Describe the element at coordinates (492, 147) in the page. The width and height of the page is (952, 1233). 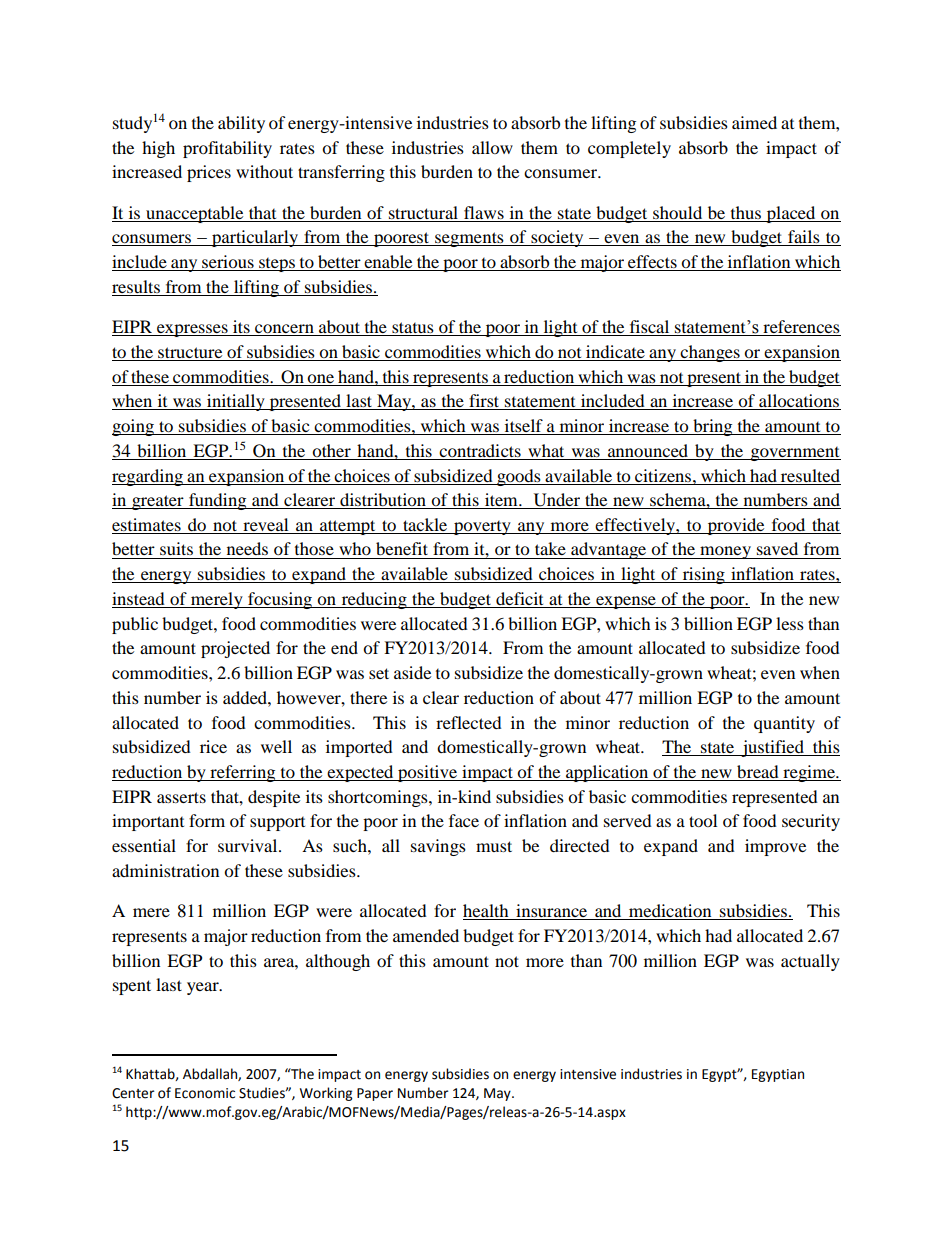
I see `allow` at that location.
